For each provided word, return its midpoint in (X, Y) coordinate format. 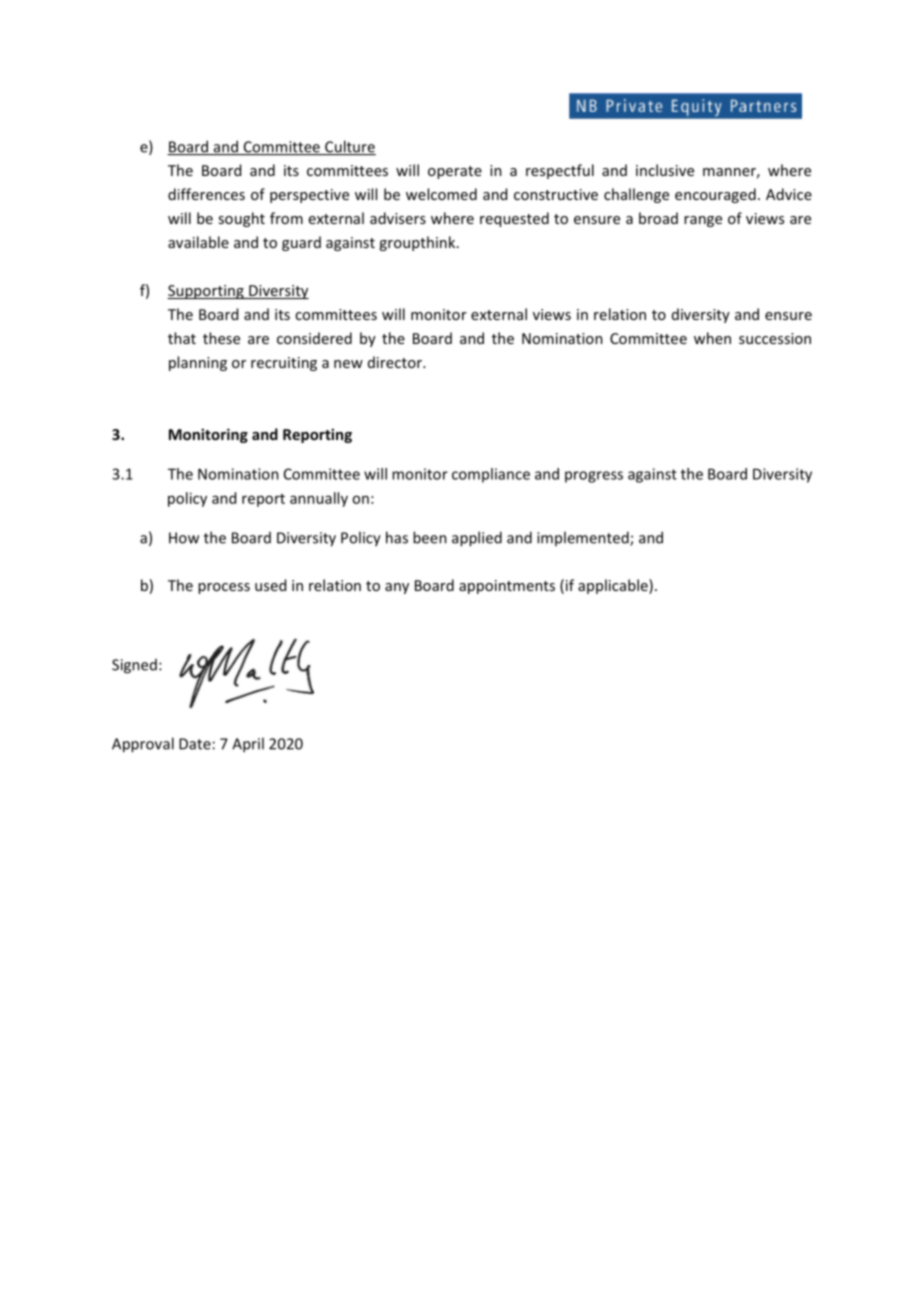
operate (455, 172)
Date (195, 744)
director (396, 362)
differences (206, 194)
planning (198, 363)
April (248, 745)
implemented (584, 538)
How (184, 538)
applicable (614, 586)
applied (477, 539)
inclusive (665, 170)
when (712, 338)
